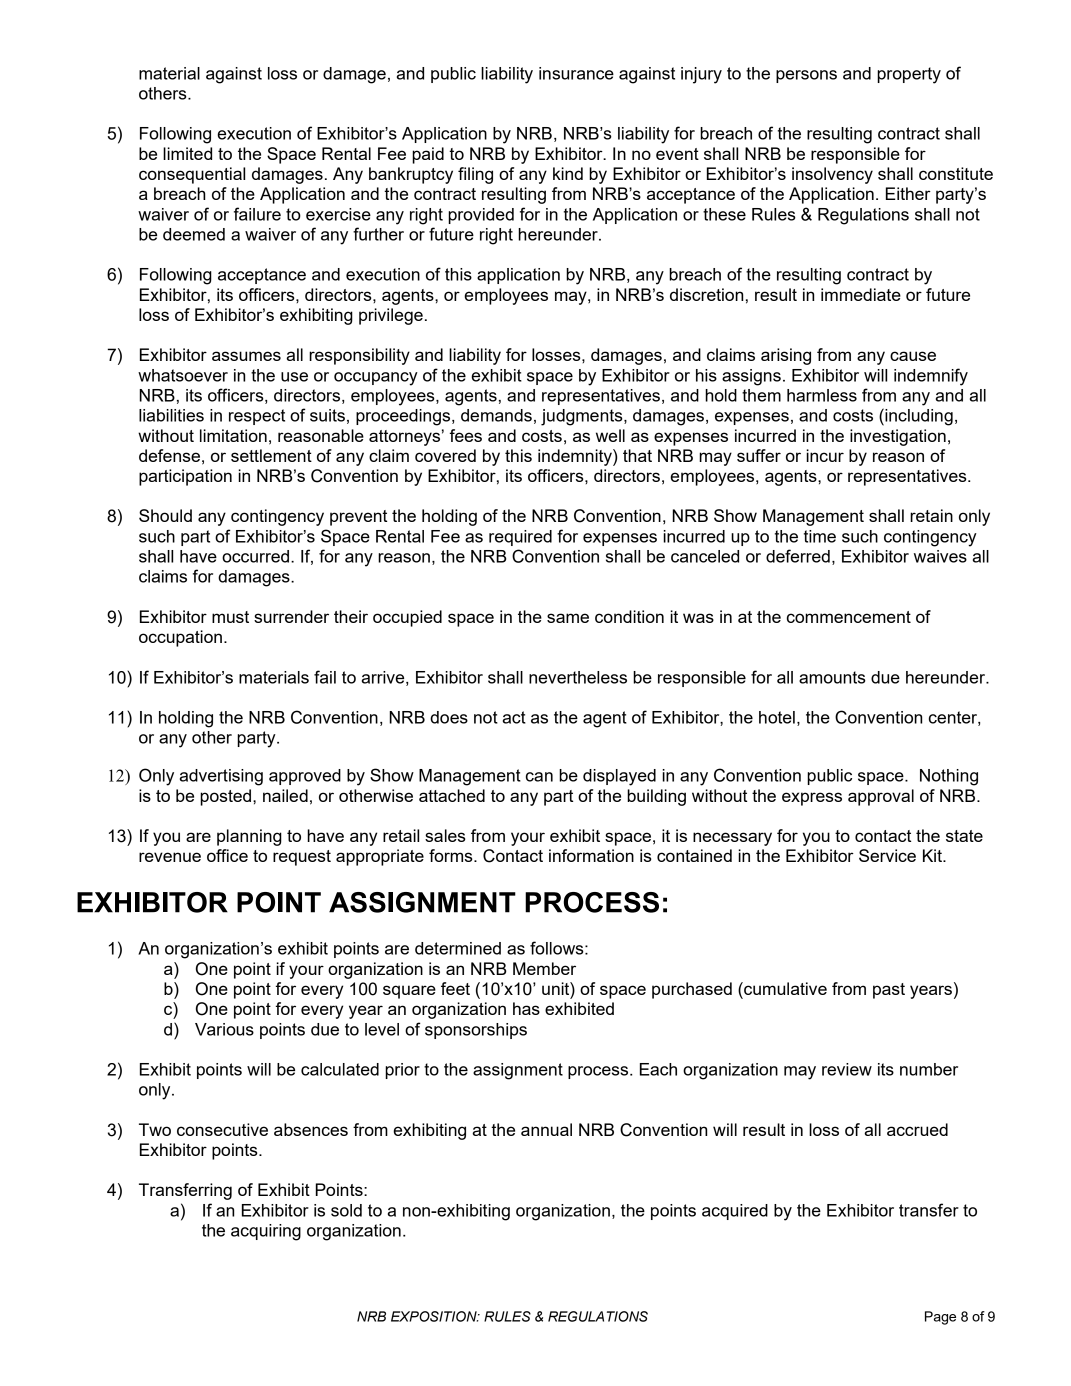  What do you see at coordinates (544, 968) in the document?
I see `Member` at bounding box center [544, 968].
